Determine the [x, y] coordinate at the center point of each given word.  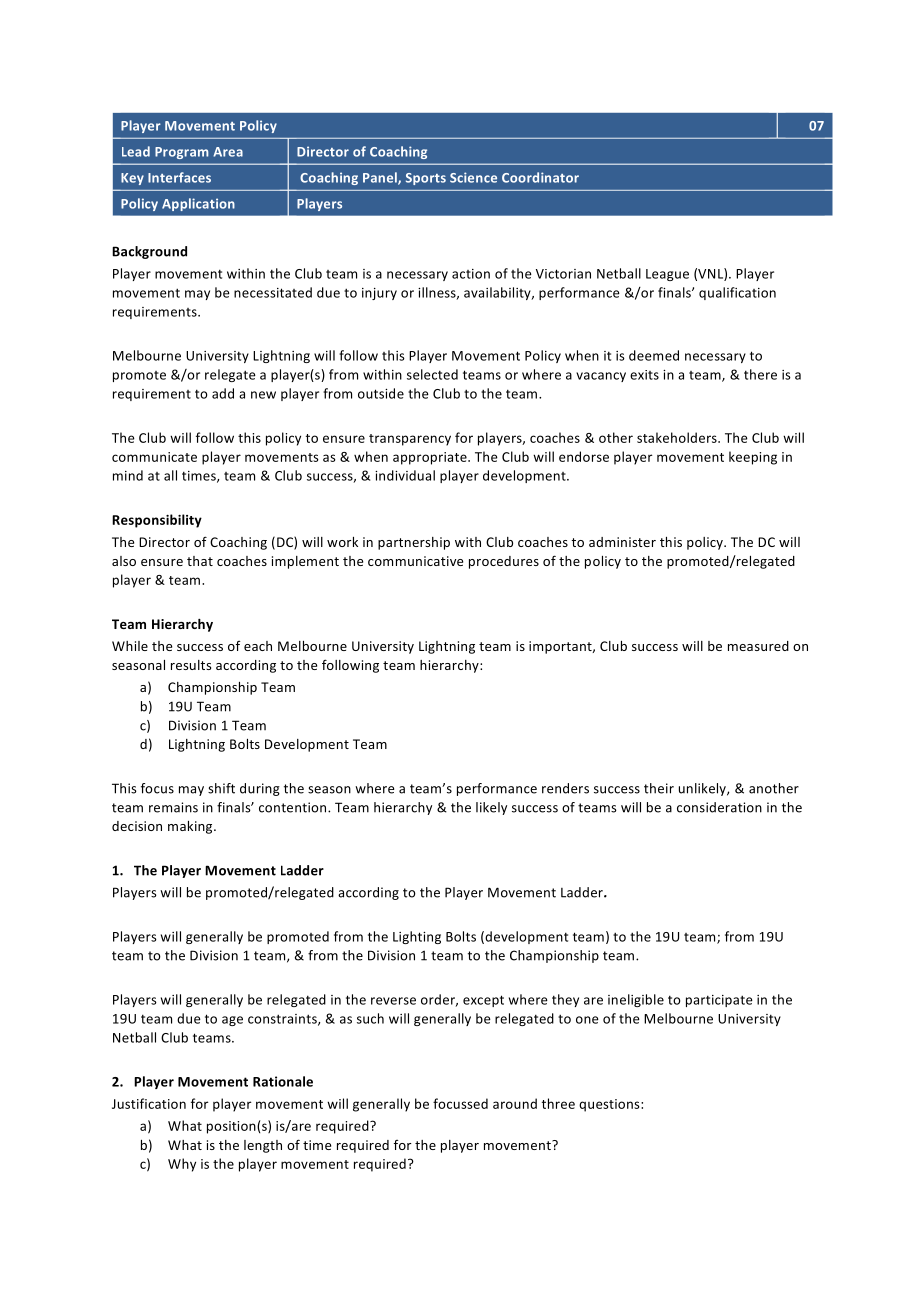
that [200, 561]
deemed [654, 355]
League [667, 275]
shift [221, 788]
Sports [426, 179]
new [263, 395]
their [659, 788]
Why [182, 1165]
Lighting [417, 937]
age [232, 1021]
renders [565, 788]
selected [432, 374]
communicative [415, 561]
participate [719, 1001]
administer [622, 542]
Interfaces [179, 177]
